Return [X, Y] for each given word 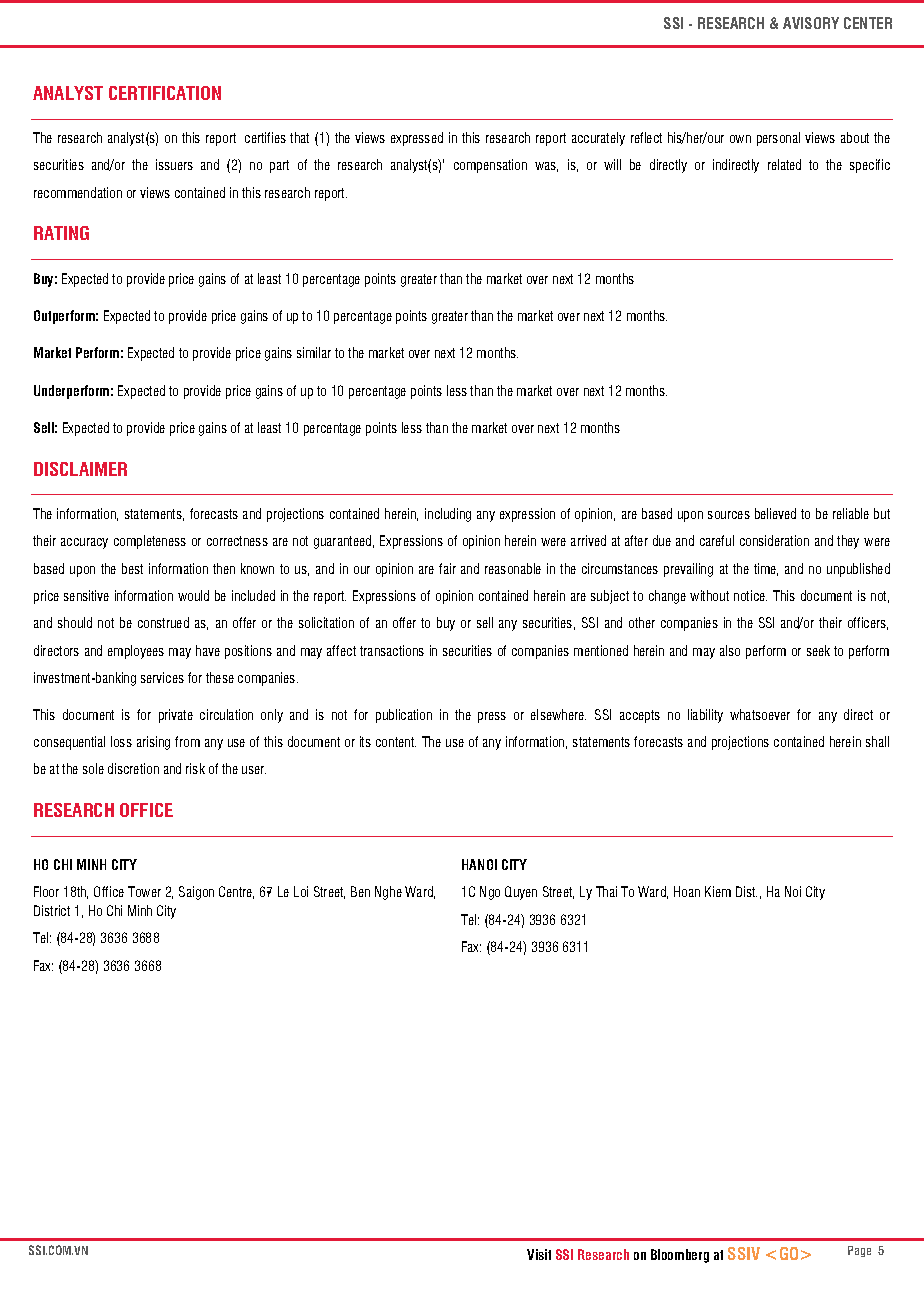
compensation [490, 166]
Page [859, 1251]
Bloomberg [680, 1256]
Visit [539, 1254]
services [162, 677]
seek [818, 650]
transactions [392, 650]
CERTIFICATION [165, 93]
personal [778, 139]
